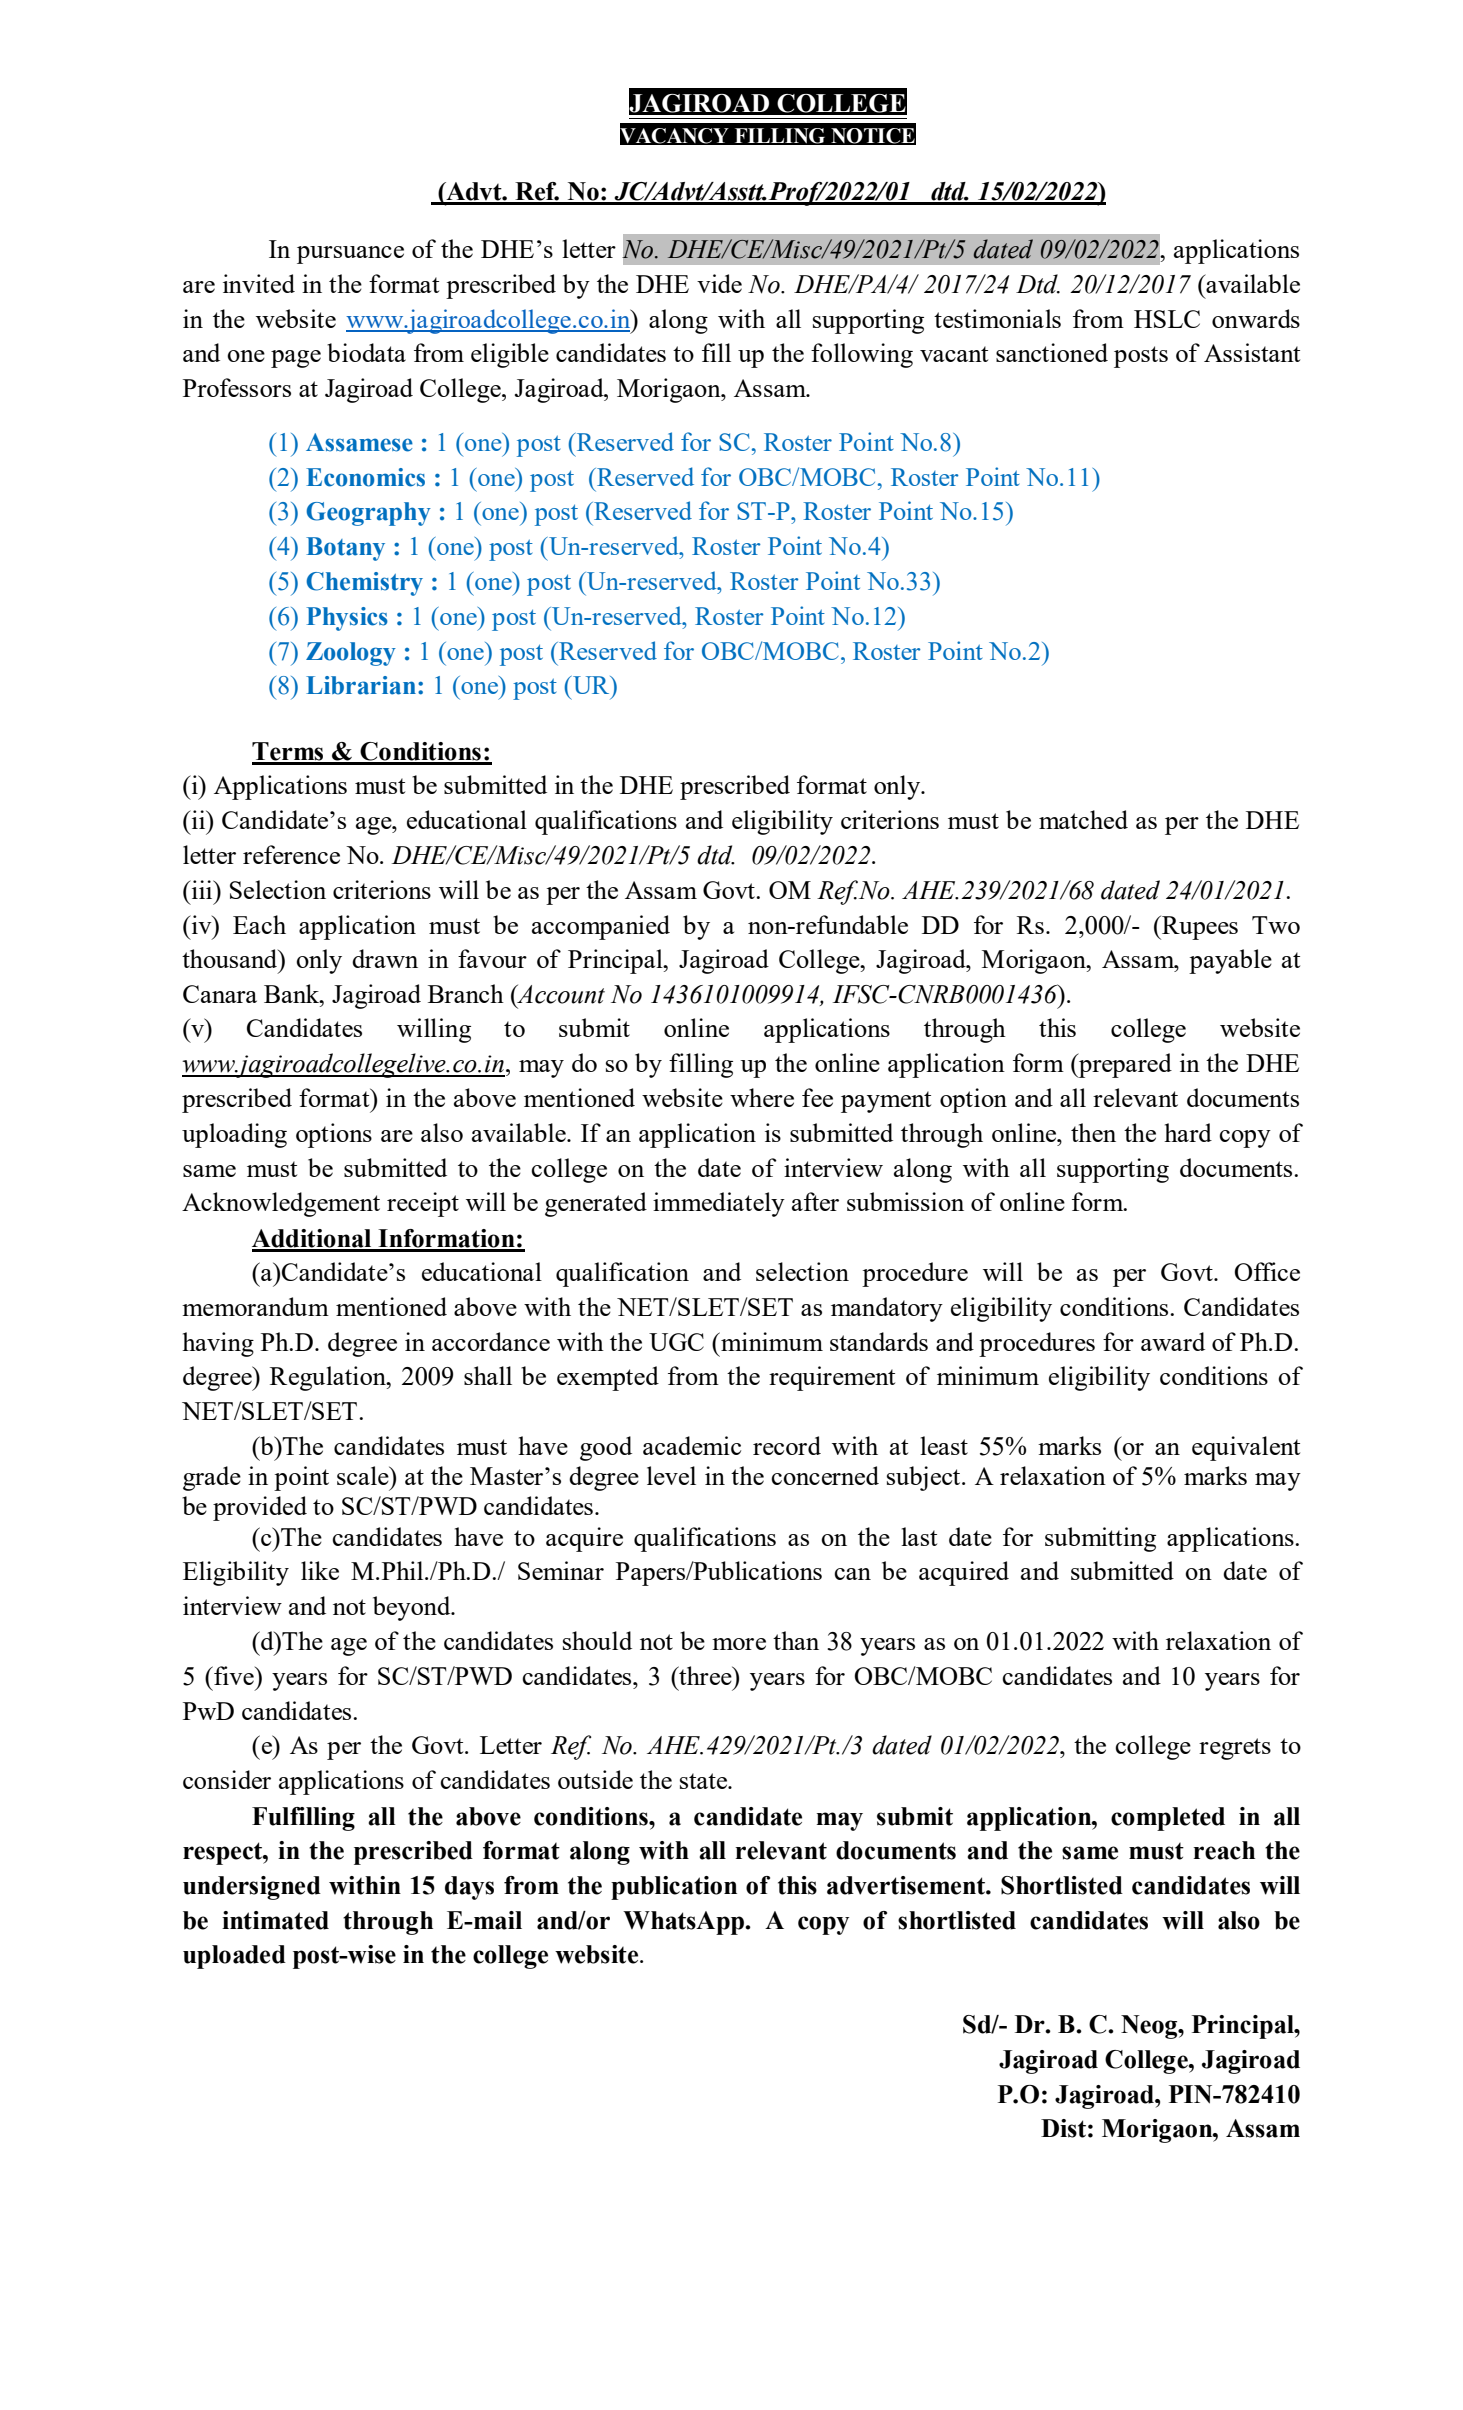 This screenshot has width=1463, height=2410. Describe the element at coordinates (1235, 1749) in the screenshot. I see `regrets` at that location.
